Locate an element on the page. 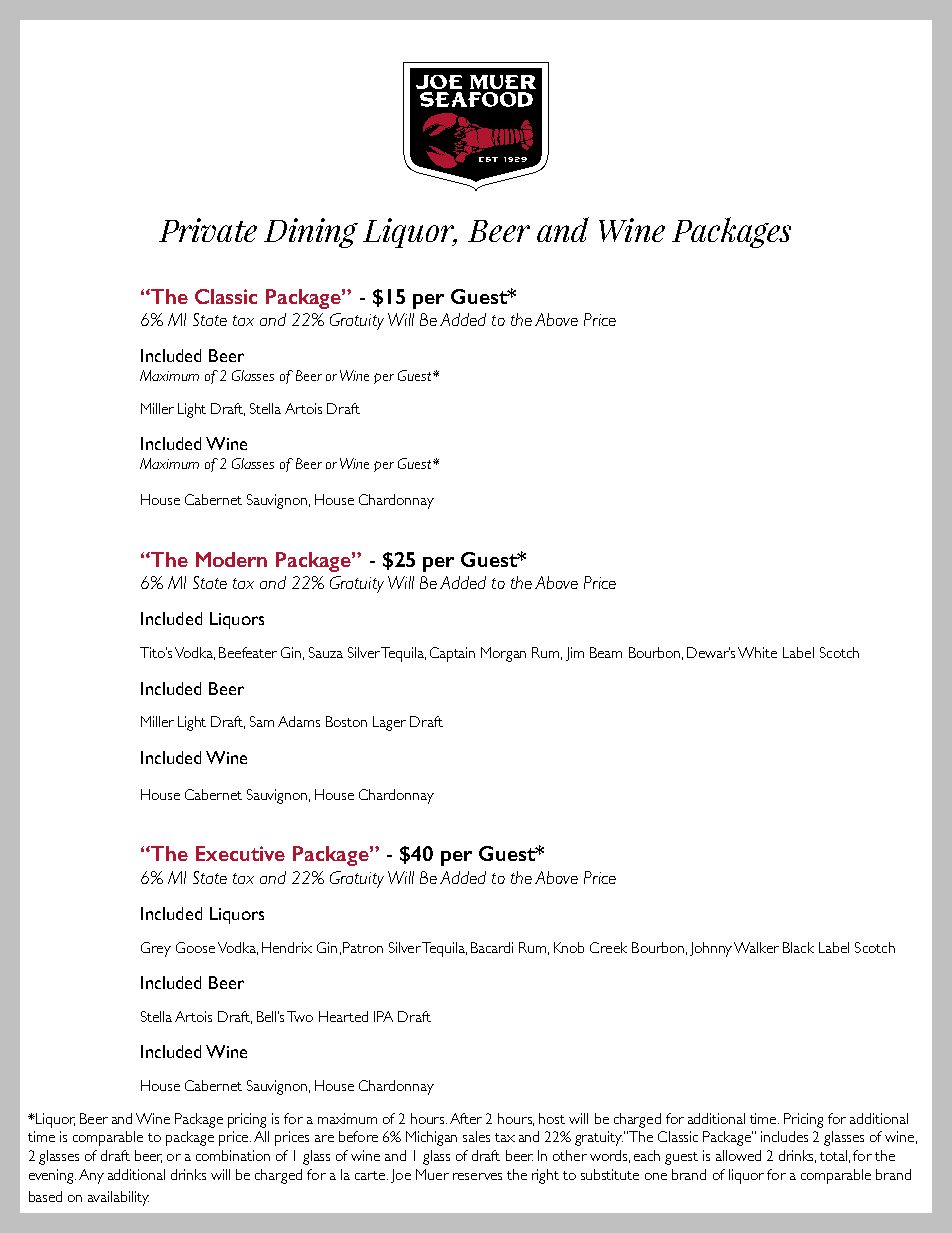 The image size is (952, 1233). Bacardi is located at coordinates (492, 947).
